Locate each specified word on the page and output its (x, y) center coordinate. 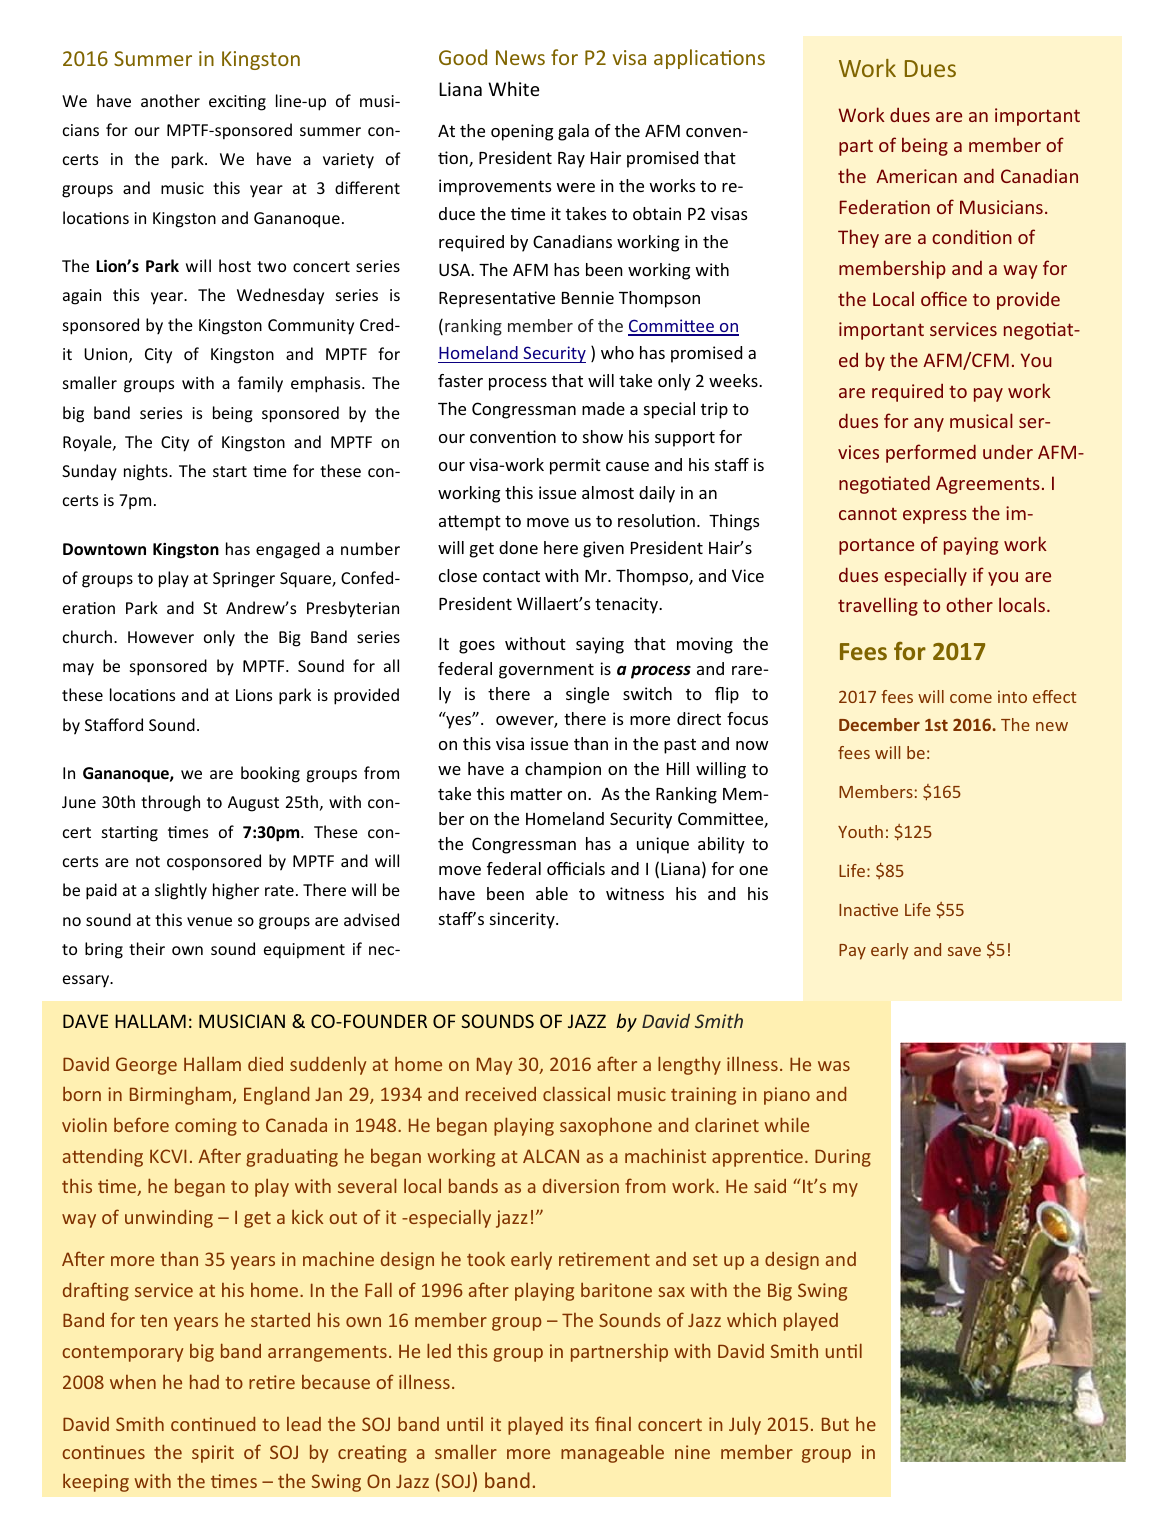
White (514, 88)
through (170, 803)
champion (563, 770)
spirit (213, 1454)
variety (348, 161)
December (879, 724)
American (916, 176)
